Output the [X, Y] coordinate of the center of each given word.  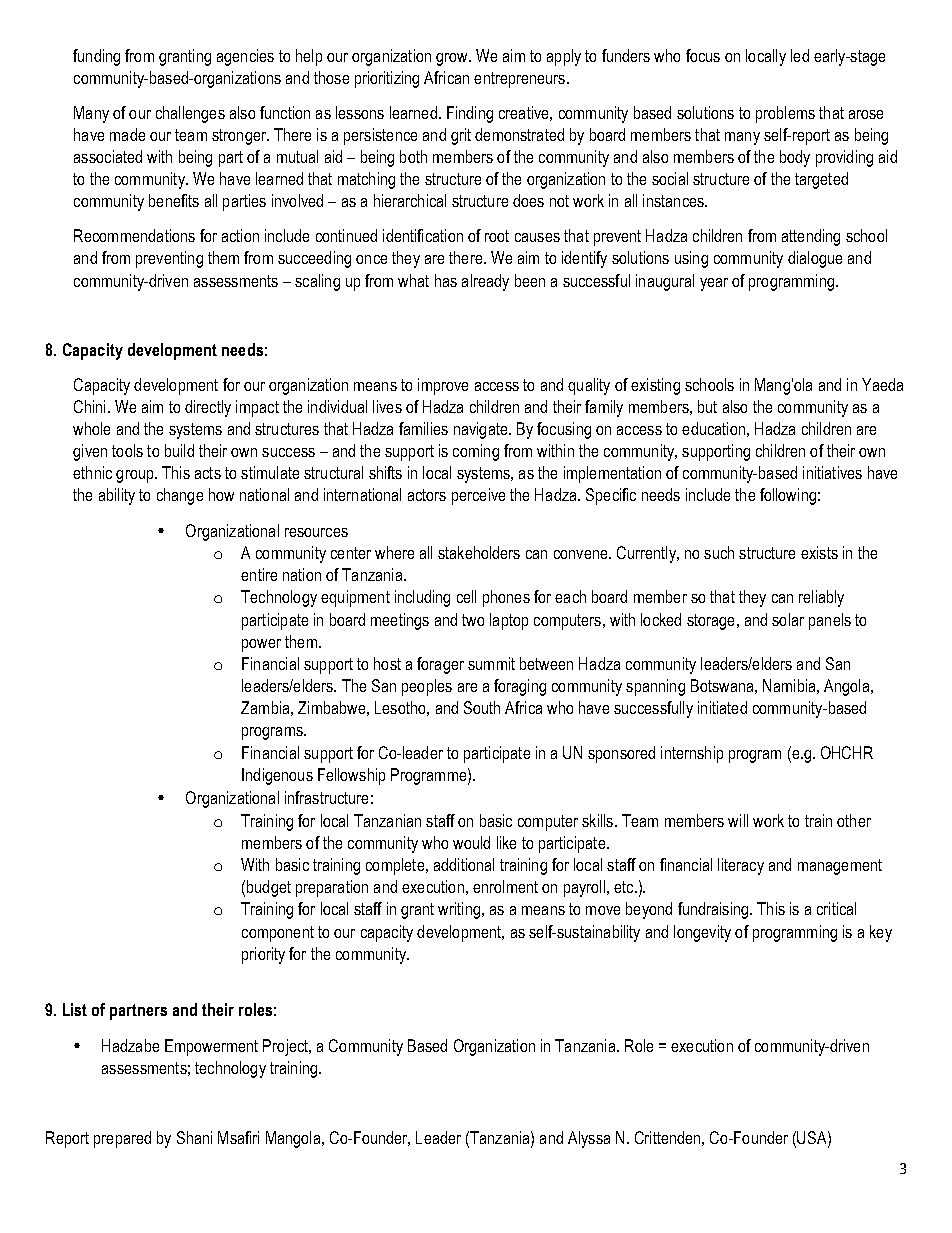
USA [813, 1137]
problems [785, 114]
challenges [190, 114]
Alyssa [589, 1139]
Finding [470, 114]
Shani [194, 1137]
